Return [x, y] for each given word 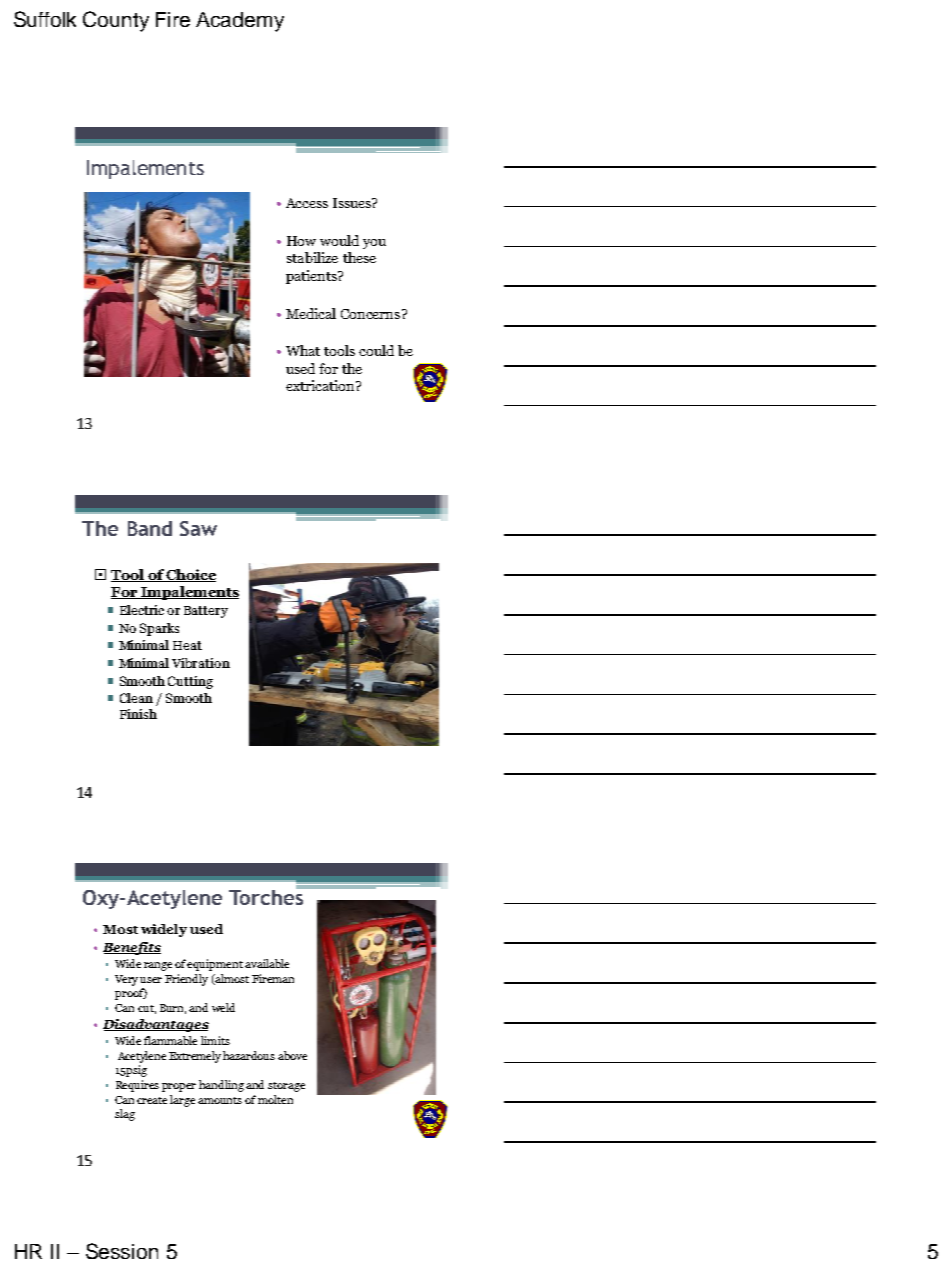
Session [122, 1251]
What [303, 350]
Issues [353, 203]
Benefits [132, 948]
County [116, 21]
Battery [206, 612]
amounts [220, 1100]
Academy [240, 22]
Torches [267, 896]
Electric [142, 610]
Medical [311, 313]
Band [150, 528]
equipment [215, 965]
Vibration [201, 663]
